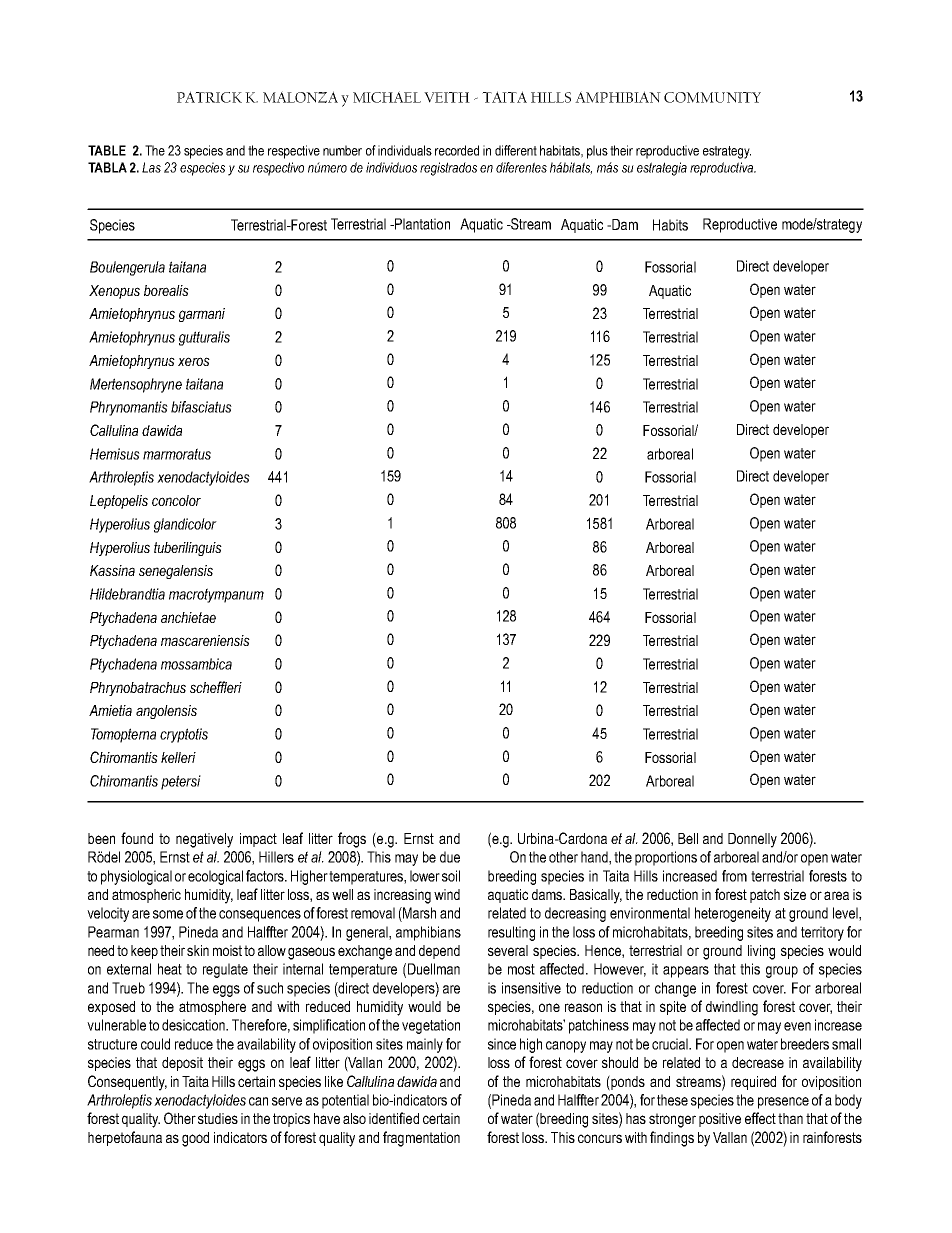  Describe the element at coordinates (457, 150) in the image. I see `recorded` at that location.
